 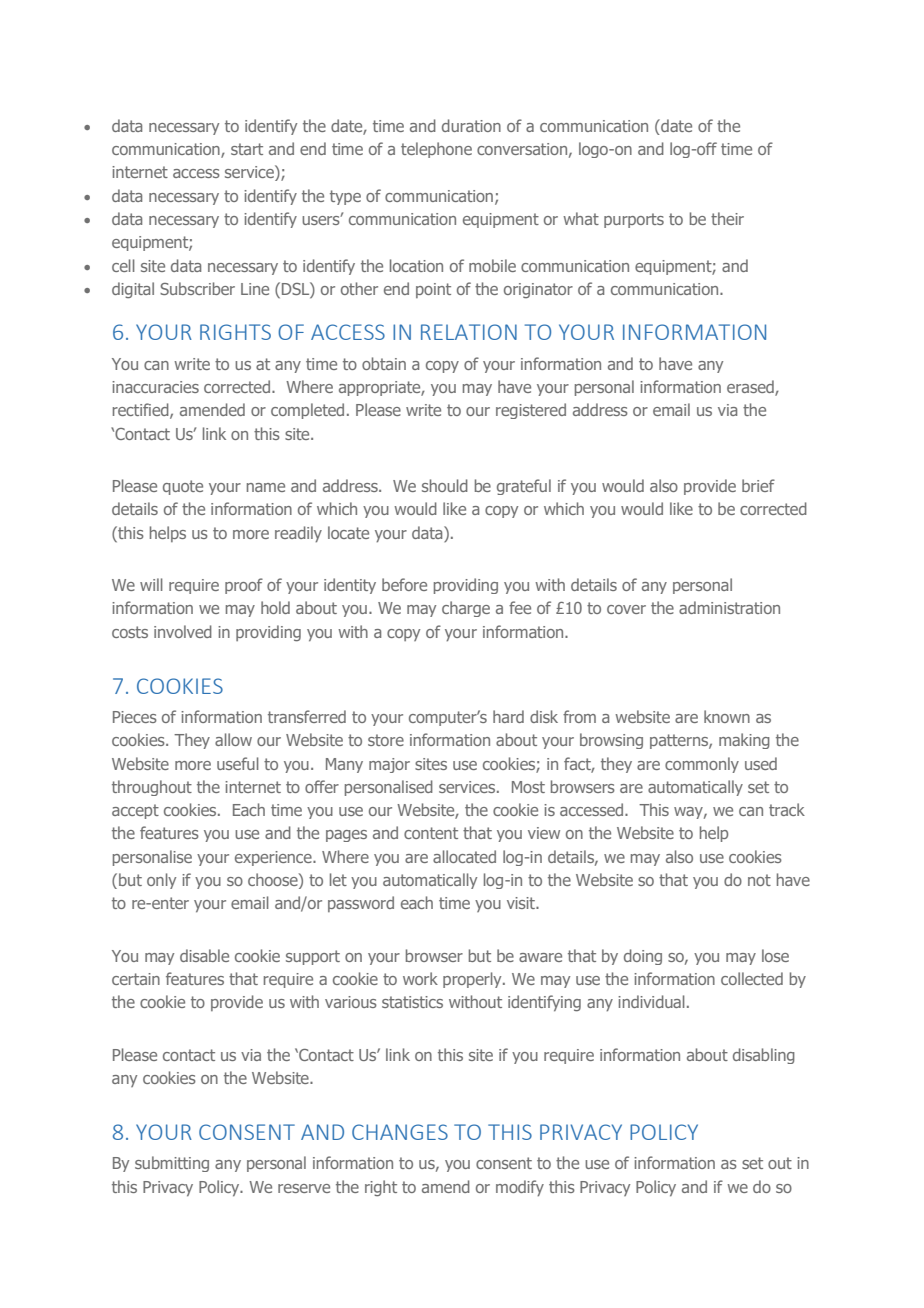 What do you see at coordinates (152, 788) in the image?
I see `throughout` at bounding box center [152, 788].
